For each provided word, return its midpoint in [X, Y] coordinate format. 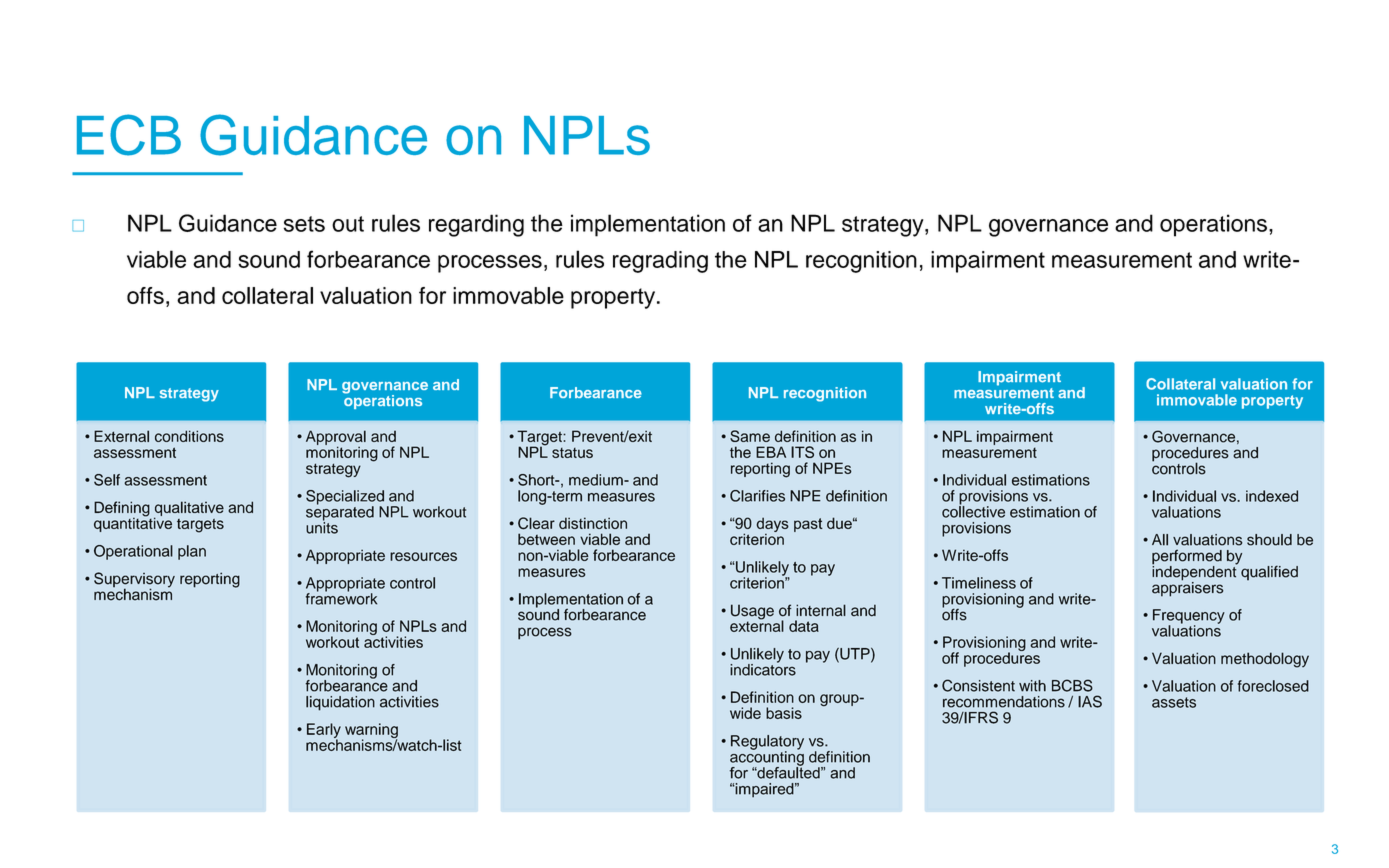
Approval [336, 438]
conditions [189, 436]
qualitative [189, 510]
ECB [129, 135]
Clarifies [757, 496]
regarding [476, 225]
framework [341, 598]
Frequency [1189, 617]
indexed [1272, 496]
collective [973, 511]
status [572, 453]
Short [537, 480]
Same [750, 436]
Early [324, 731]
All [1160, 540]
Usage [752, 613]
